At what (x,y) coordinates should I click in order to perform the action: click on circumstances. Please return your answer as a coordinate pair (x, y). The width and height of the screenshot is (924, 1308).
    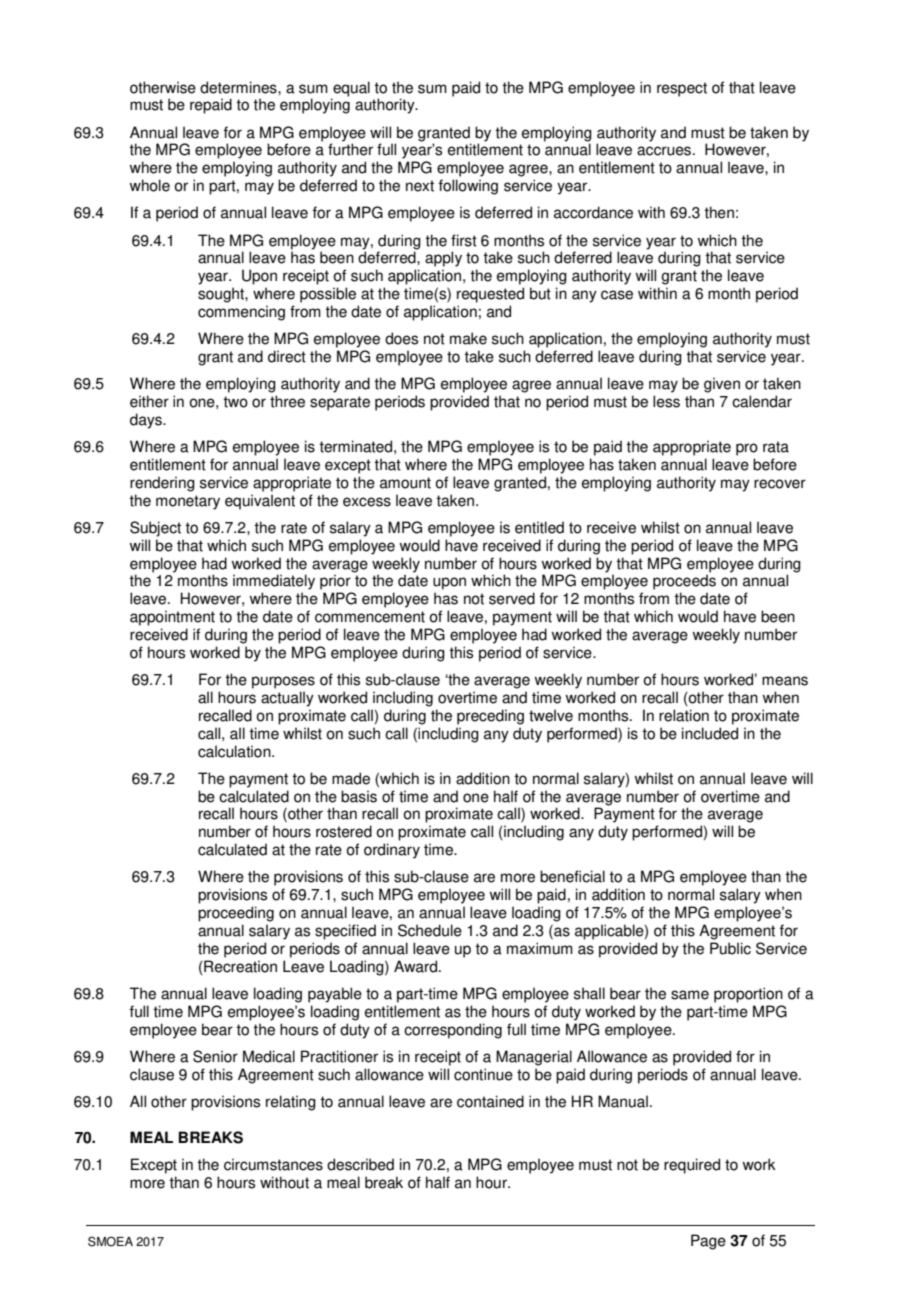
    Looking at the image, I should click on (273, 1164).
